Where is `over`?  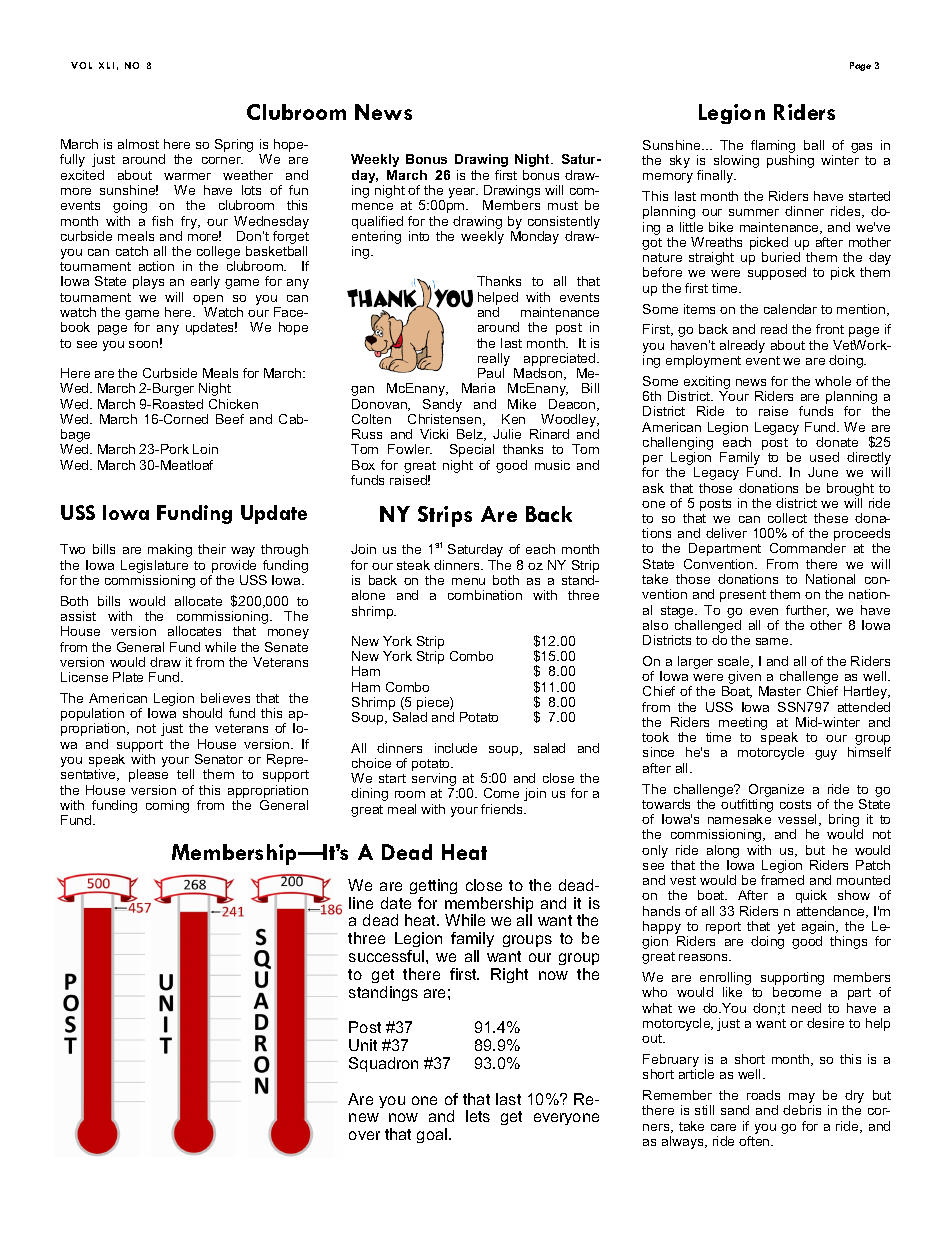 over is located at coordinates (364, 1135).
